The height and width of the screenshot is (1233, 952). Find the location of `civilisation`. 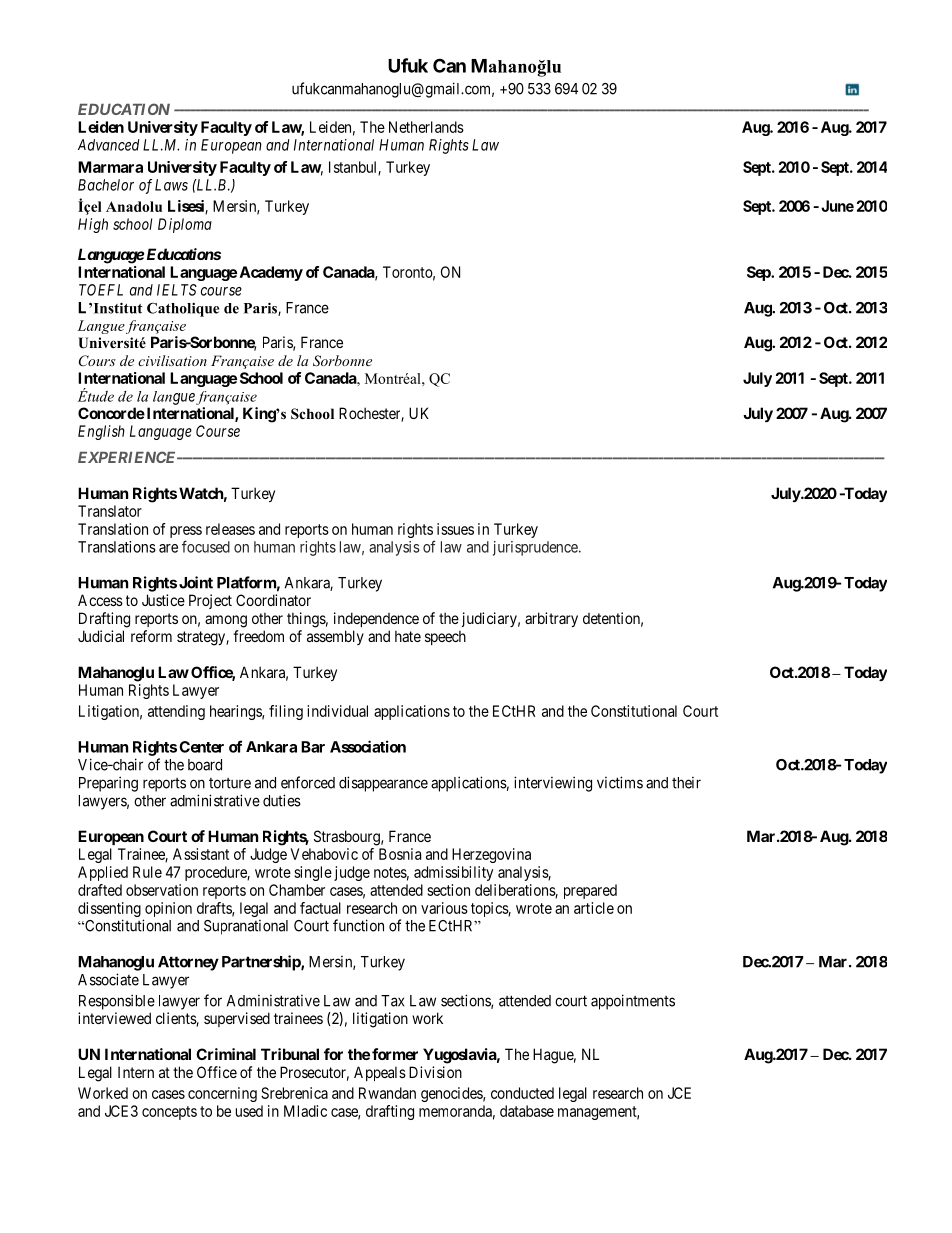

civilisation is located at coordinates (172, 360).
